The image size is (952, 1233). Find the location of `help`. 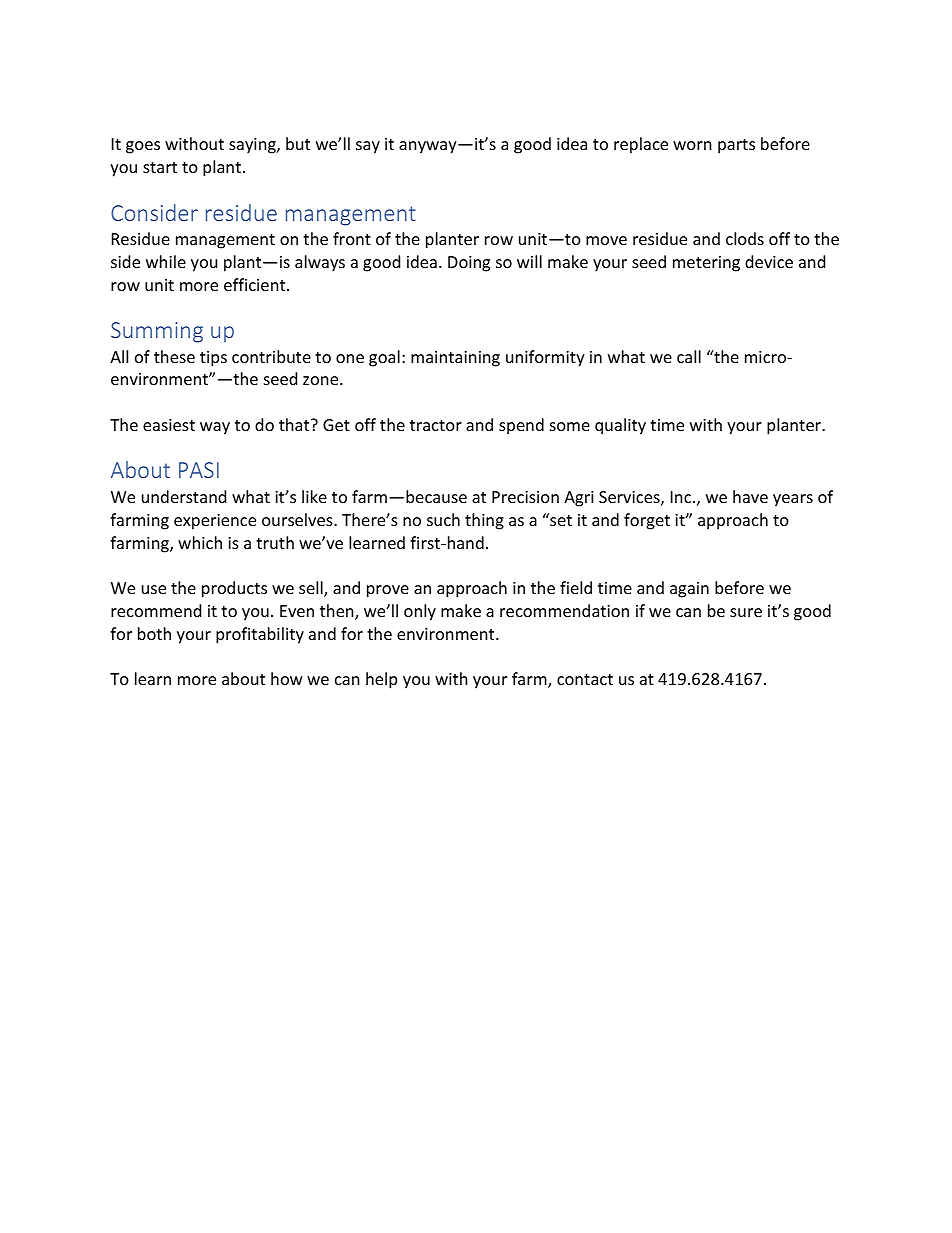

help is located at coordinates (381, 680).
